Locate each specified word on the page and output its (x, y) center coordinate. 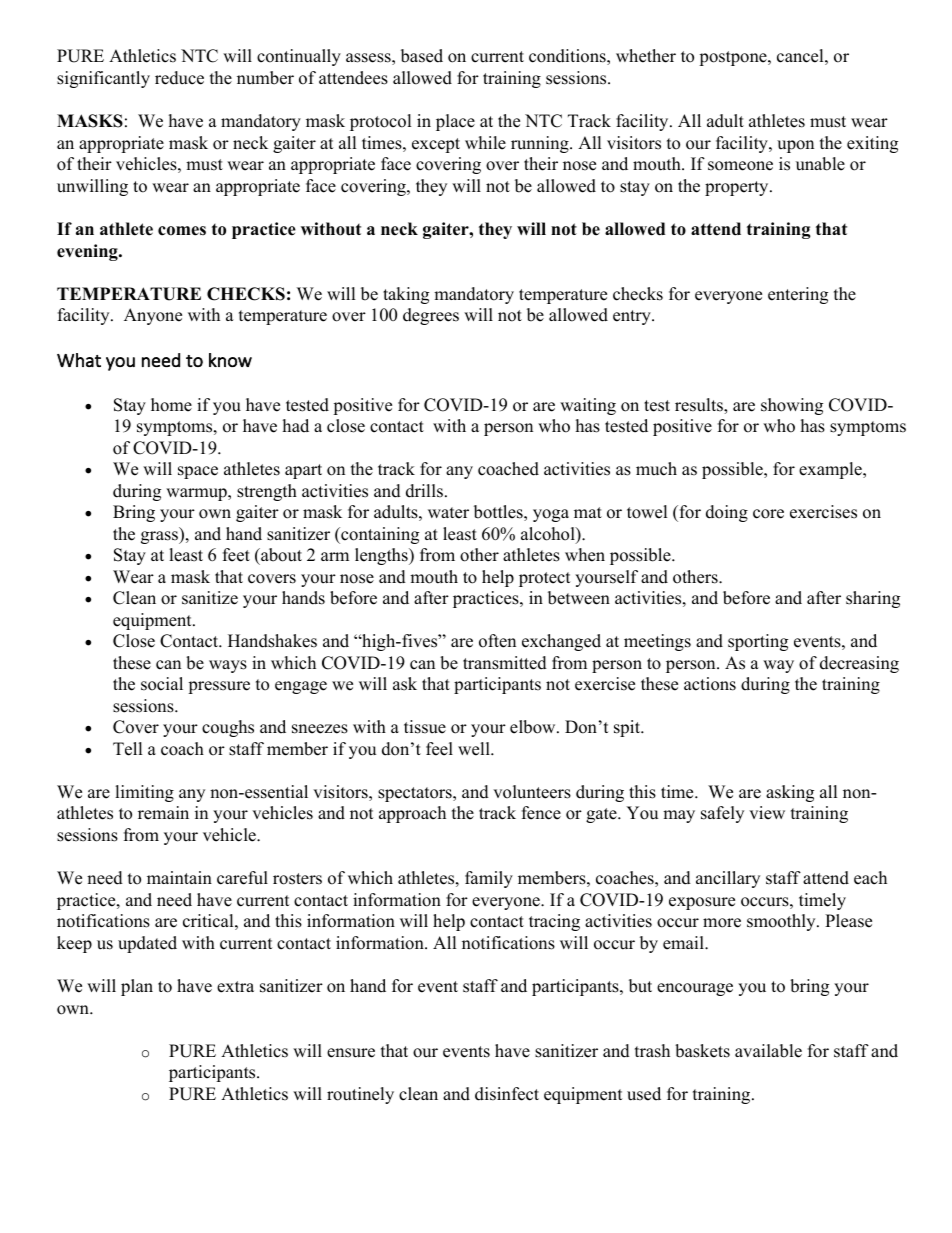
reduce (179, 78)
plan (137, 987)
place (455, 122)
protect (545, 579)
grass (161, 537)
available (768, 1051)
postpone (734, 58)
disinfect (507, 1094)
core (768, 514)
